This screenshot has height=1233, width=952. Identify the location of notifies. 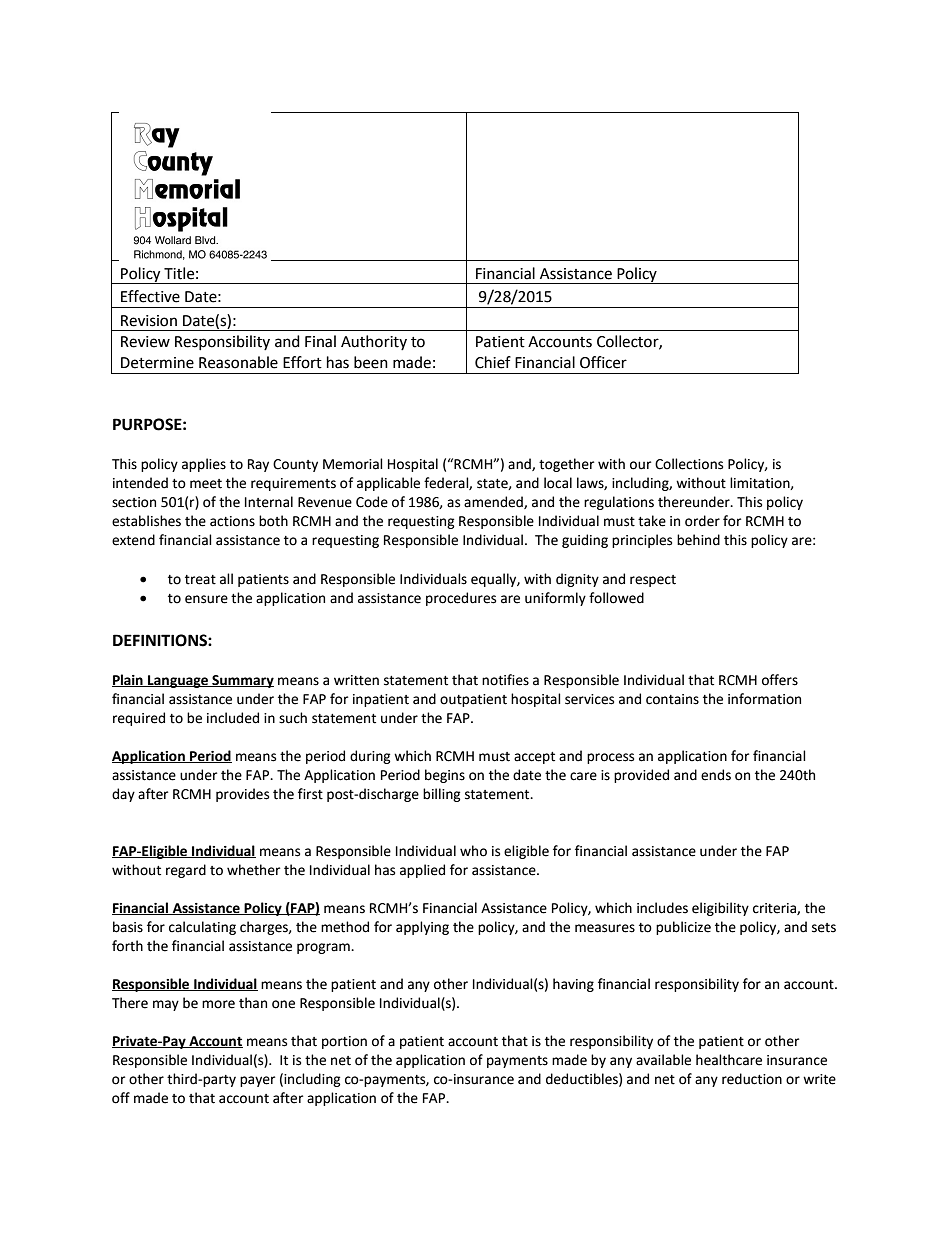
(505, 680).
